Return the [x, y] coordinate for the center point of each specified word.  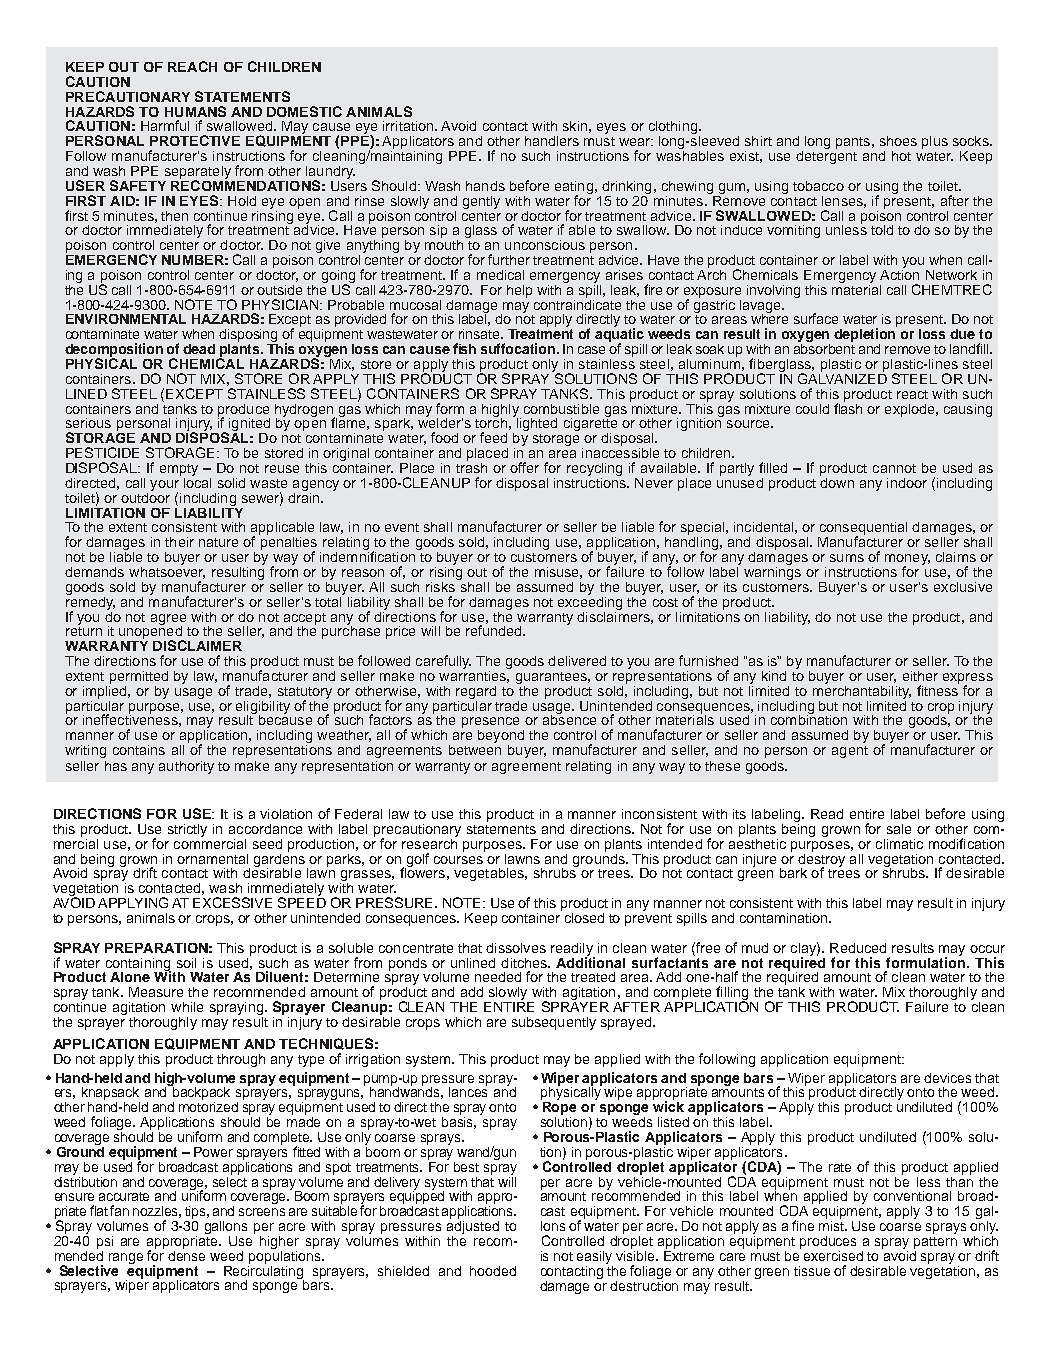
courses [458, 860]
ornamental [212, 859]
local [197, 481]
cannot [894, 468]
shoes [898, 141]
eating [574, 188]
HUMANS [195, 111]
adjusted [473, 1227]
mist [832, 1224]
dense [186, 1254]
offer [524, 467]
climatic [899, 844]
